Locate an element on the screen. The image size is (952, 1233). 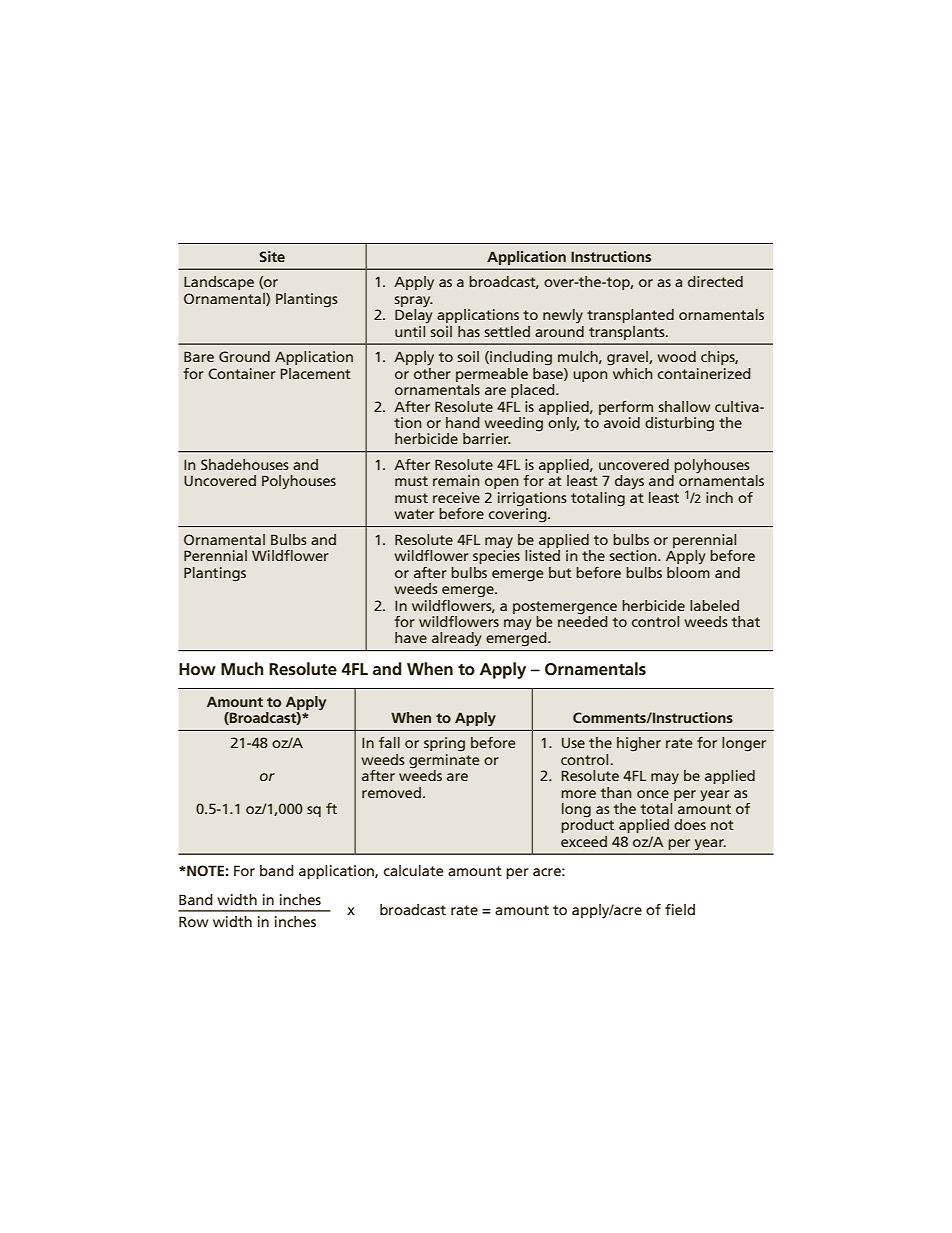
spray is located at coordinates (413, 303).
